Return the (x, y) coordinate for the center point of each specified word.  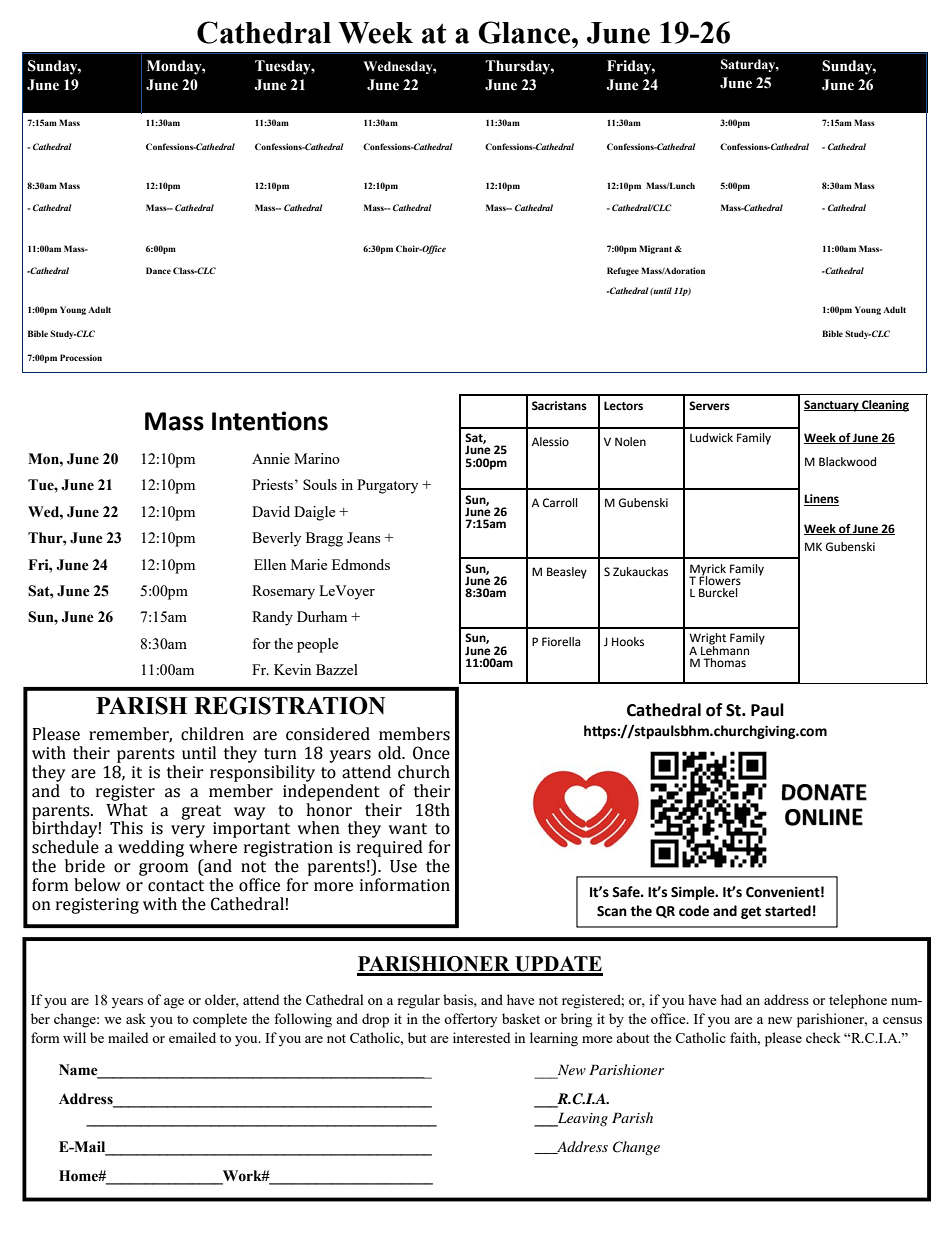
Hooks (628, 641)
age (174, 1003)
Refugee (623, 271)
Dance (158, 270)
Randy (272, 618)
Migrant (657, 249)
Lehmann (725, 649)
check (823, 1037)
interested (481, 1037)
